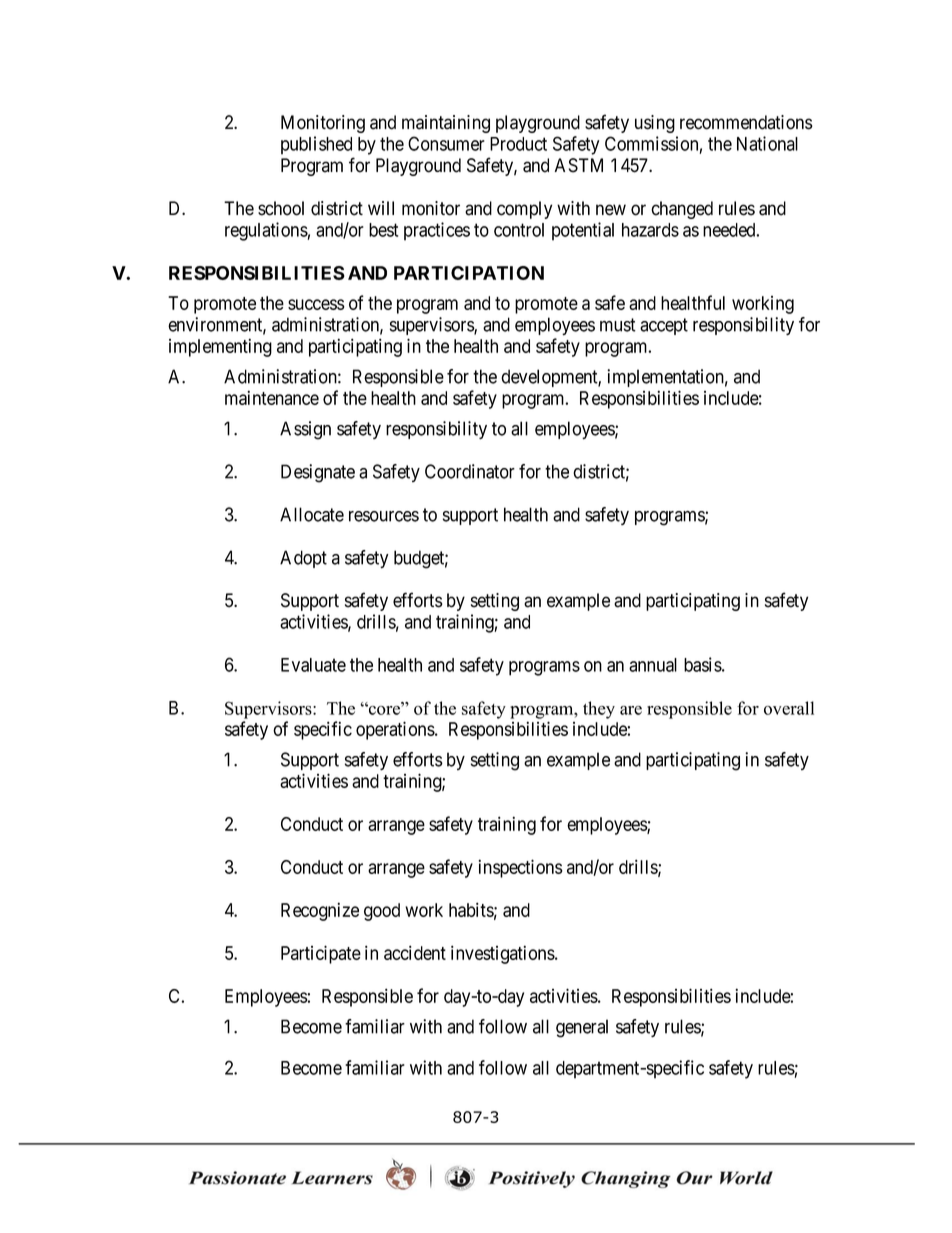 This screenshot has height=1233, width=952. I want to click on investigations, so click(503, 954).
